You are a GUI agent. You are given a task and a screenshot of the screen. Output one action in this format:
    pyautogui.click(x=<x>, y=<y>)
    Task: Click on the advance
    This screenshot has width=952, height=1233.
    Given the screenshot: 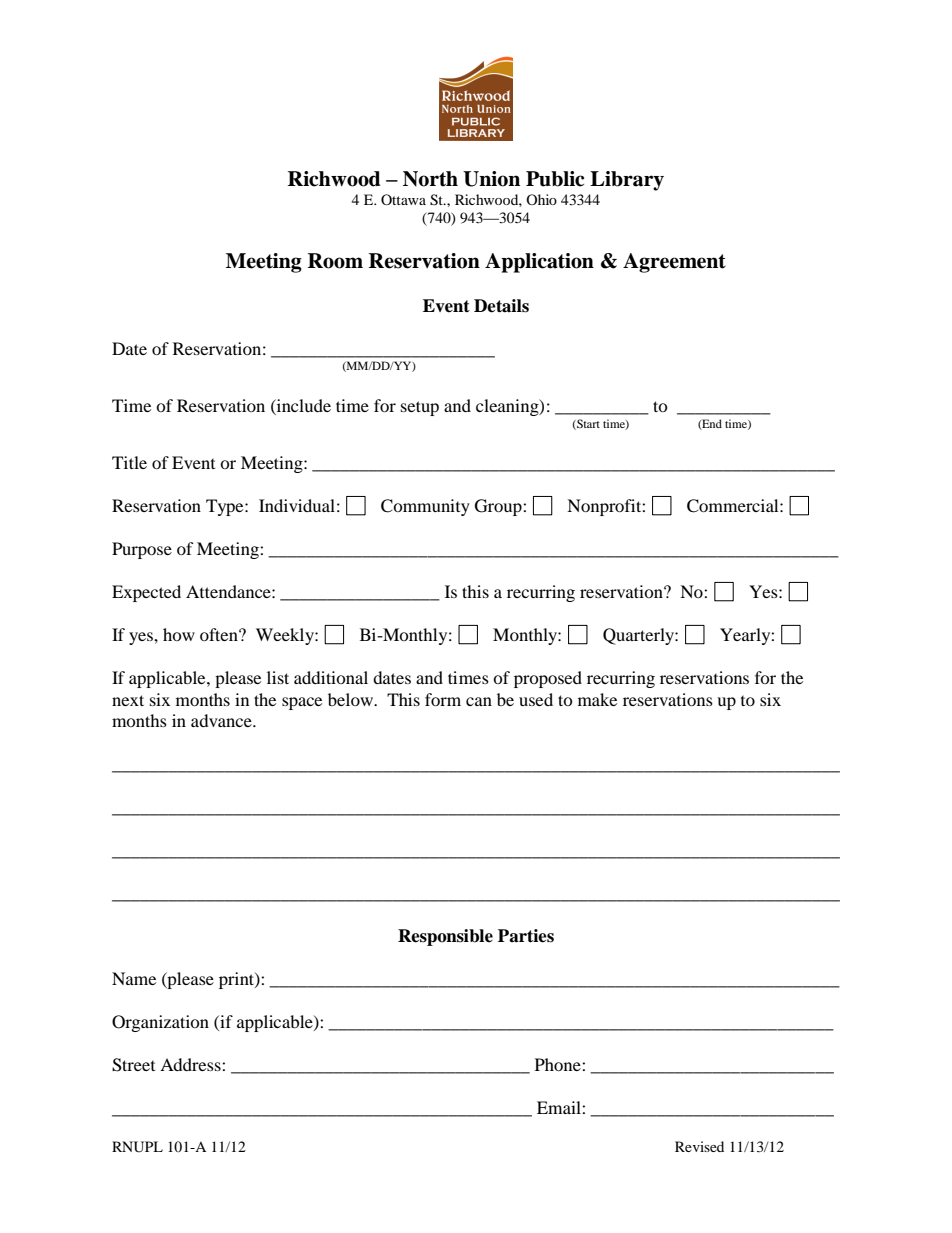 What is the action you would take?
    pyautogui.click(x=222, y=720)
